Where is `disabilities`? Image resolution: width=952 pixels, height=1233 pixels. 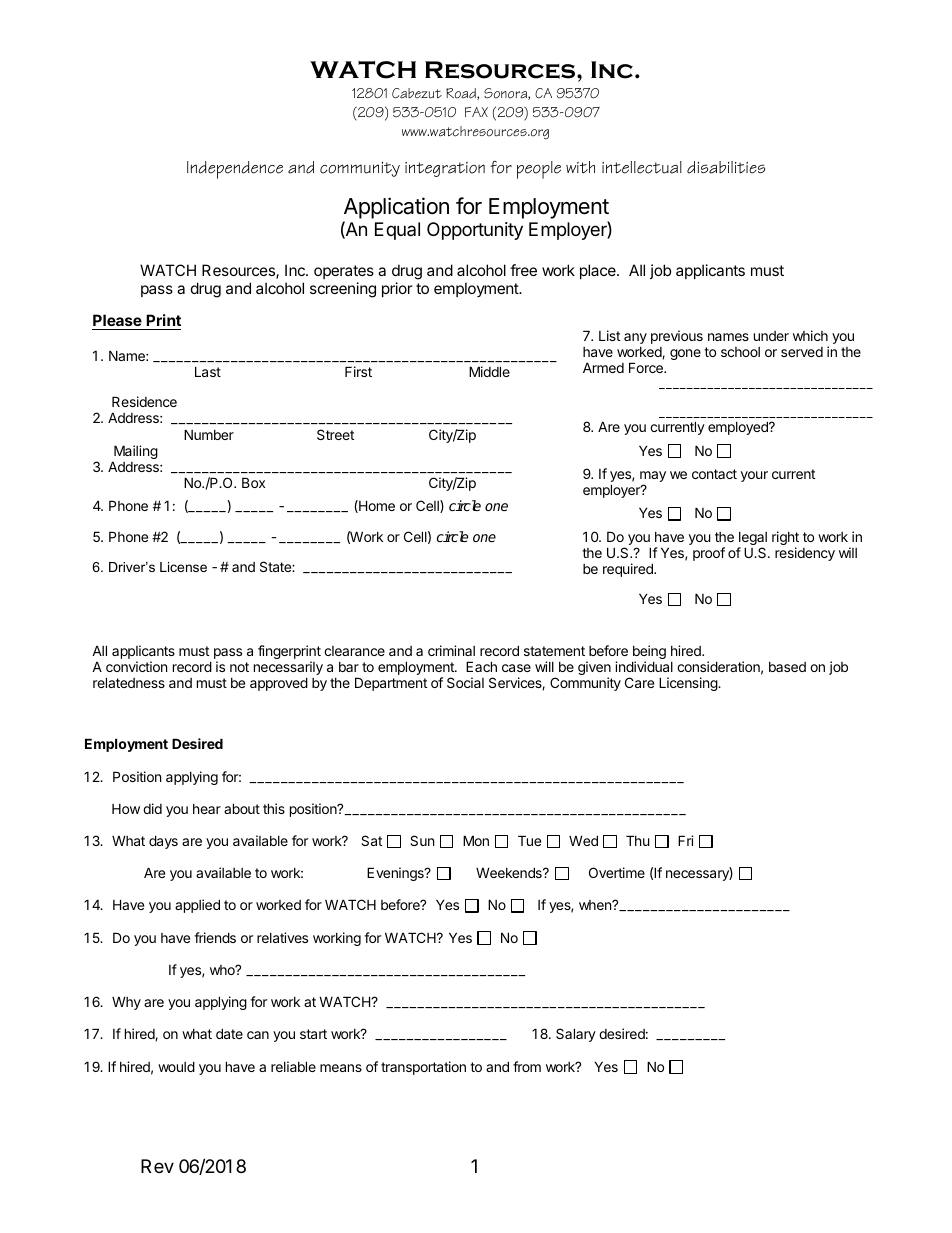
disabilities is located at coordinates (726, 167).
